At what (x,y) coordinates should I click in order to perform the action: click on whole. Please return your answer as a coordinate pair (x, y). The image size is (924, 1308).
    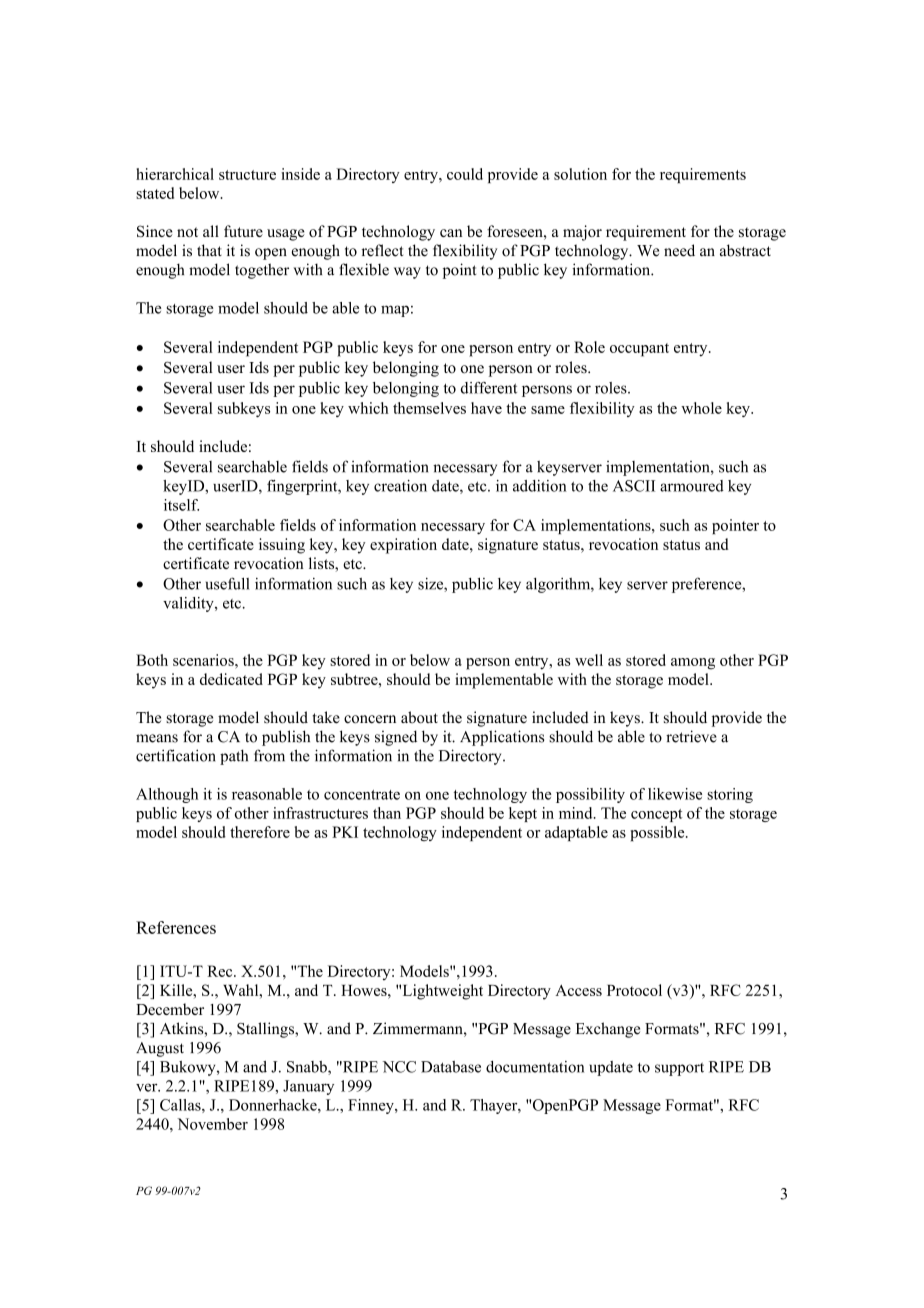
    Looking at the image, I should click on (701, 408).
